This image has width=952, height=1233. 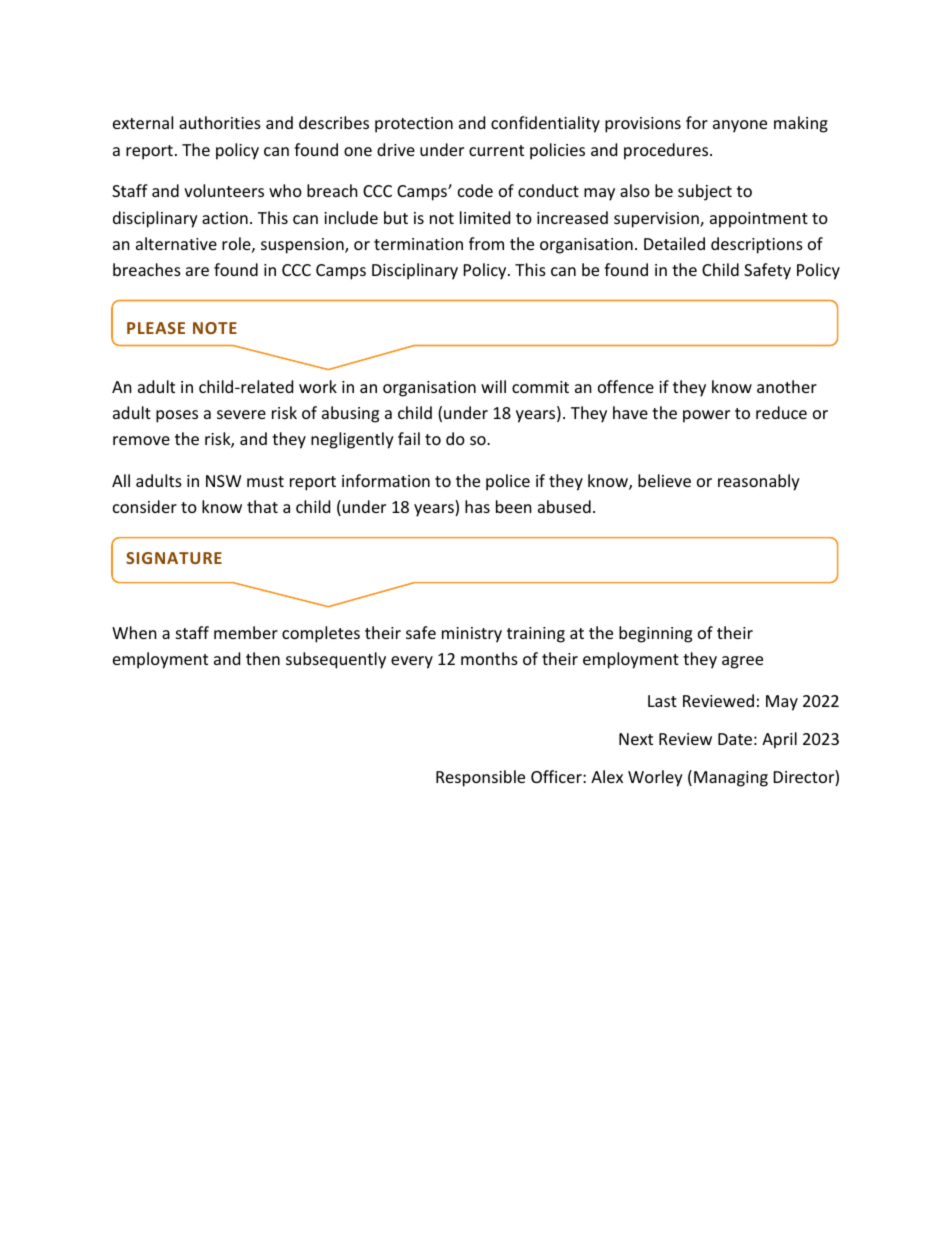 What do you see at coordinates (496, 150) in the image?
I see `current` at bounding box center [496, 150].
